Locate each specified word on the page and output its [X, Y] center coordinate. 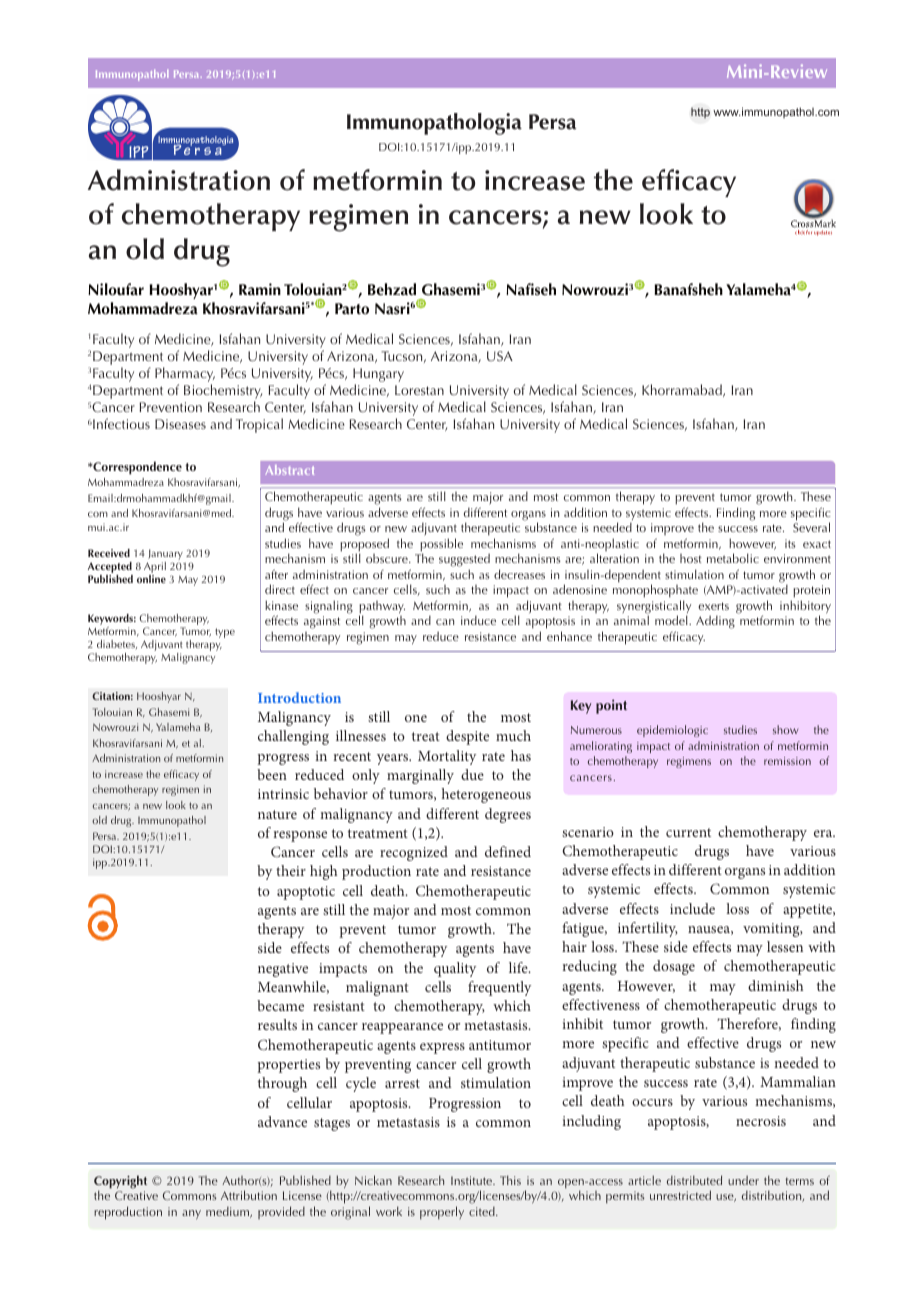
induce [478, 620]
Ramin [260, 289]
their [291, 870]
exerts [713, 606]
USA [500, 356]
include [692, 908]
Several [811, 527]
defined [508, 851]
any [191, 1215]
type [225, 633]
